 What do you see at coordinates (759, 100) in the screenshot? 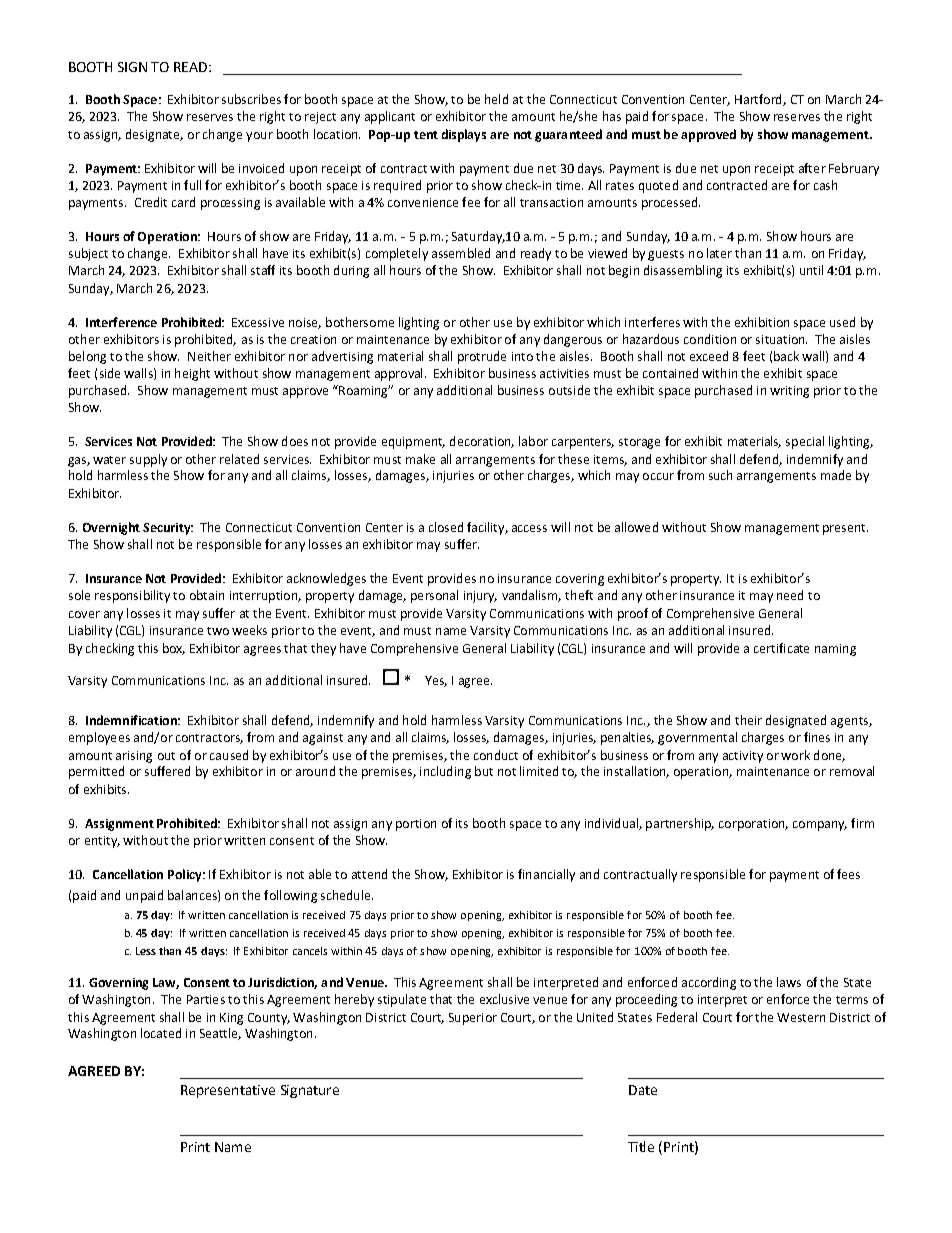
I see `Hartford` at bounding box center [759, 100].
